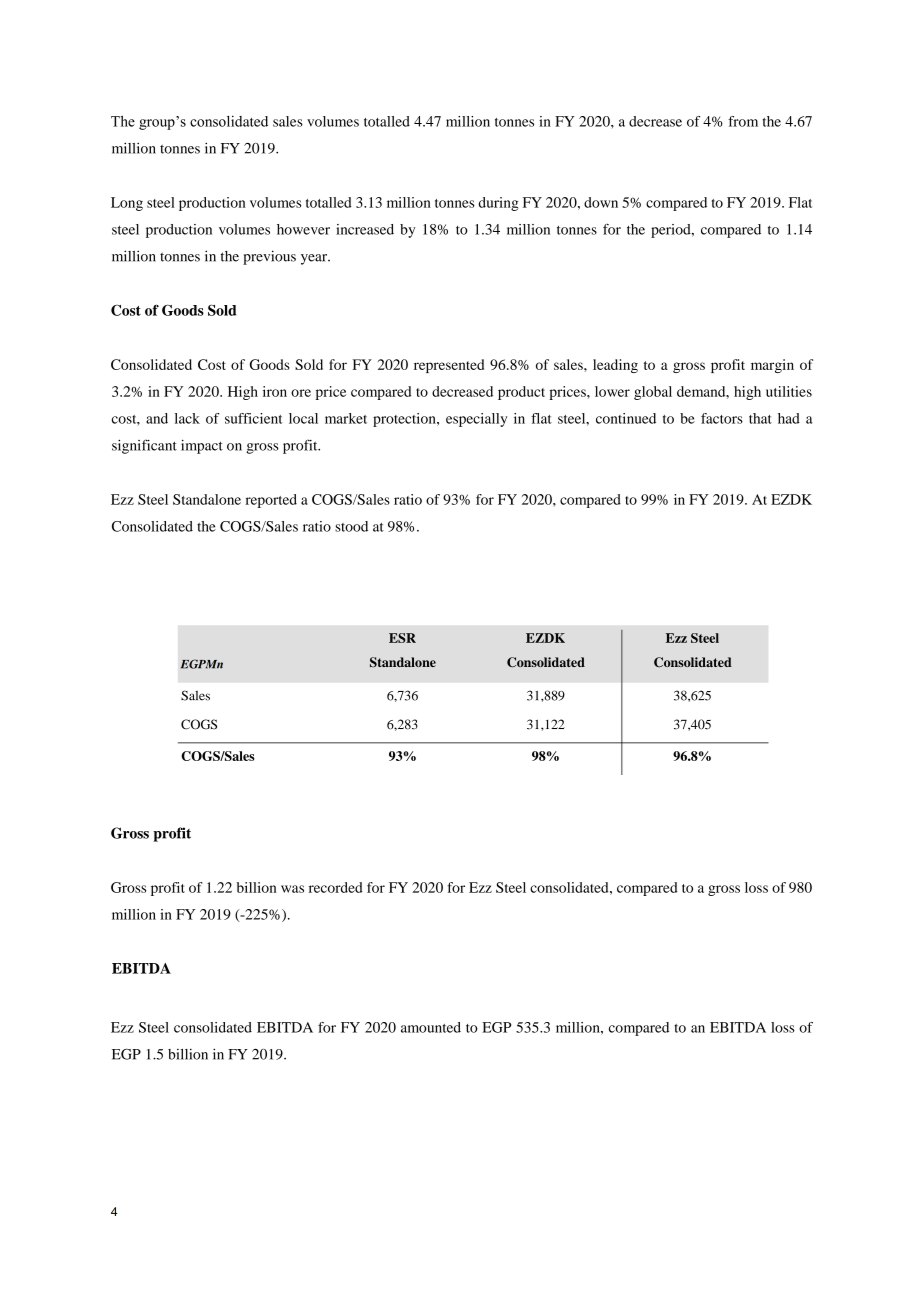 This screenshot has height=1308, width=924. What do you see at coordinates (476, 420) in the screenshot?
I see `especially` at bounding box center [476, 420].
